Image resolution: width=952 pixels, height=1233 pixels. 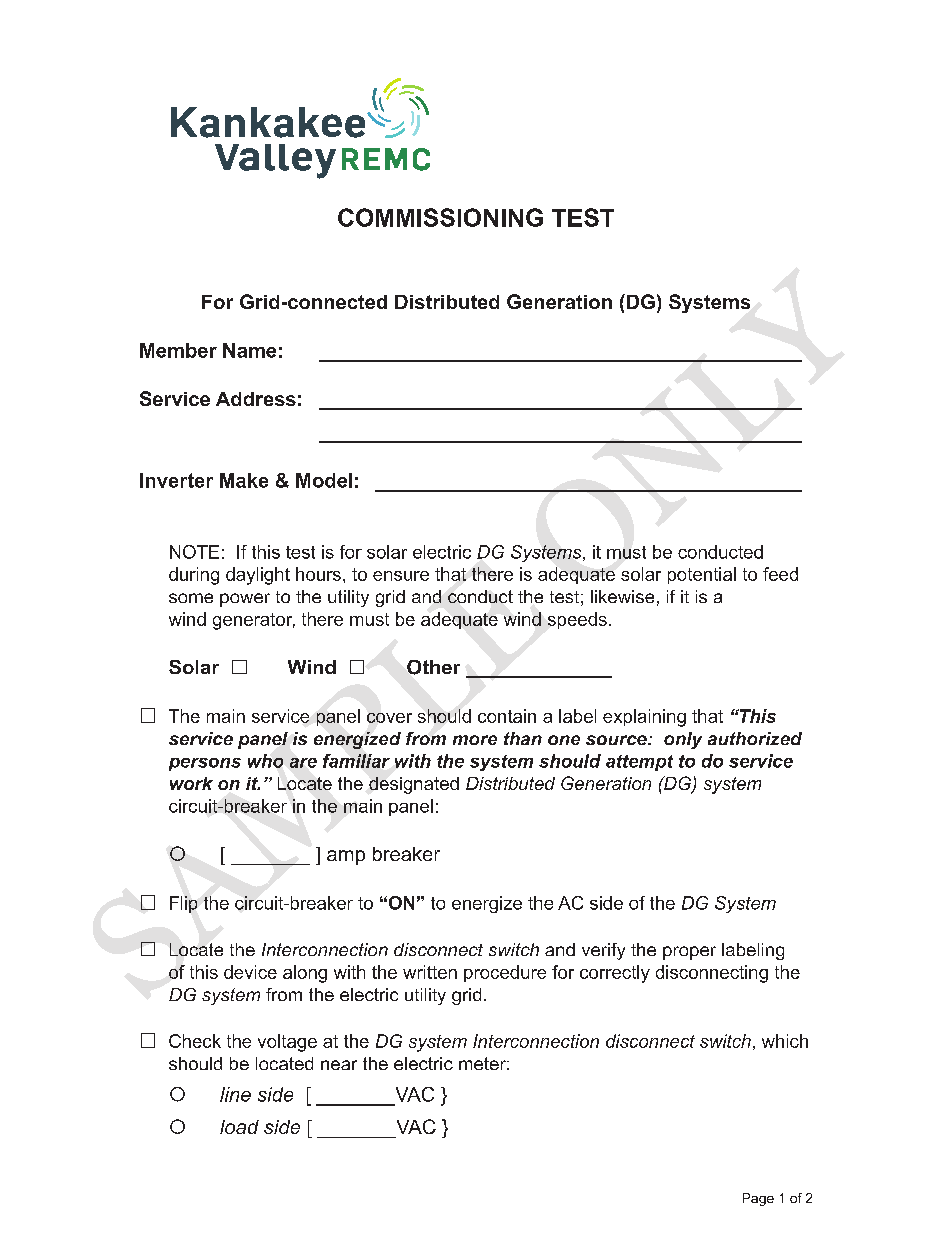 What do you see at coordinates (258, 576) in the image?
I see `daylight` at bounding box center [258, 576].
